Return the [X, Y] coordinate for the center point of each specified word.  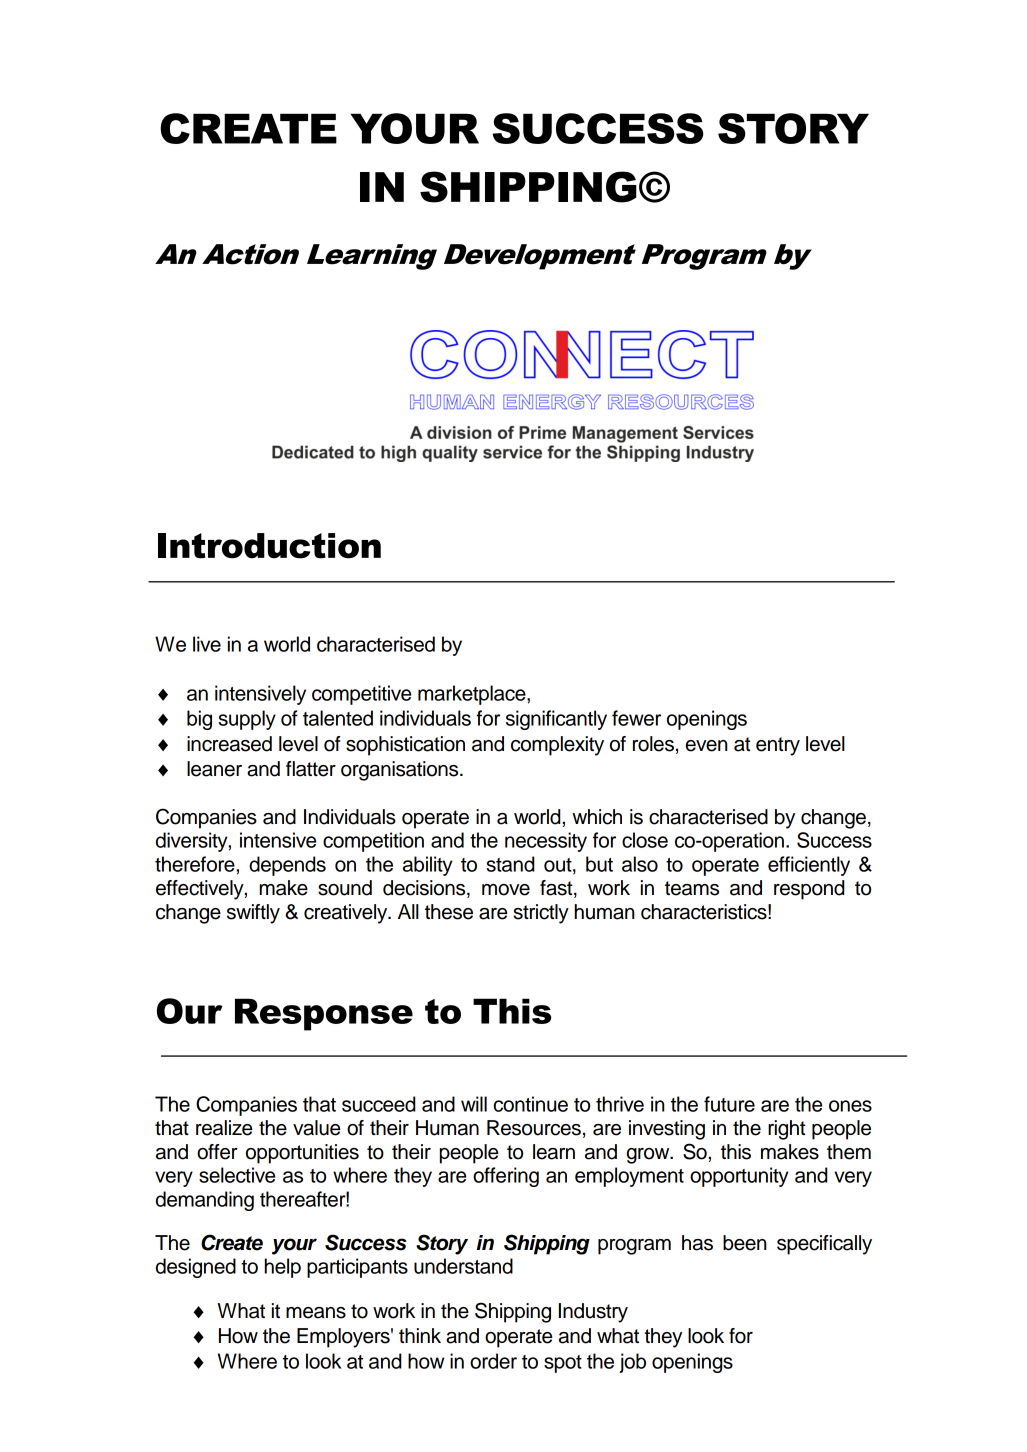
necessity [546, 842]
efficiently [809, 866]
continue [531, 1104]
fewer [636, 718]
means [316, 1313]
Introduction [269, 546]
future [729, 1104]
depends [287, 866]
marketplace [473, 695]
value [316, 1128]
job [632, 1363]
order [493, 1361]
